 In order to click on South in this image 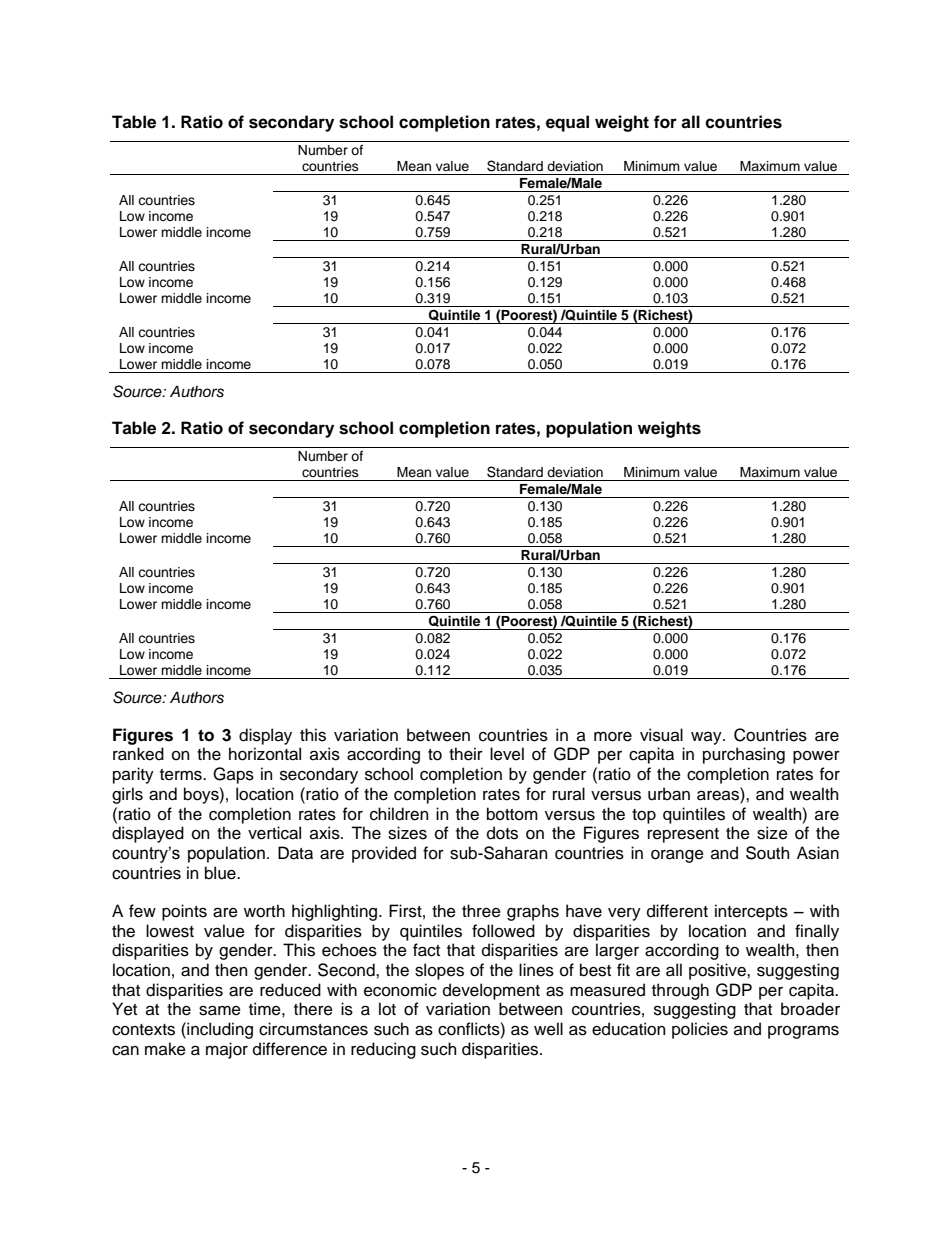, I will do `click(767, 853)`.
